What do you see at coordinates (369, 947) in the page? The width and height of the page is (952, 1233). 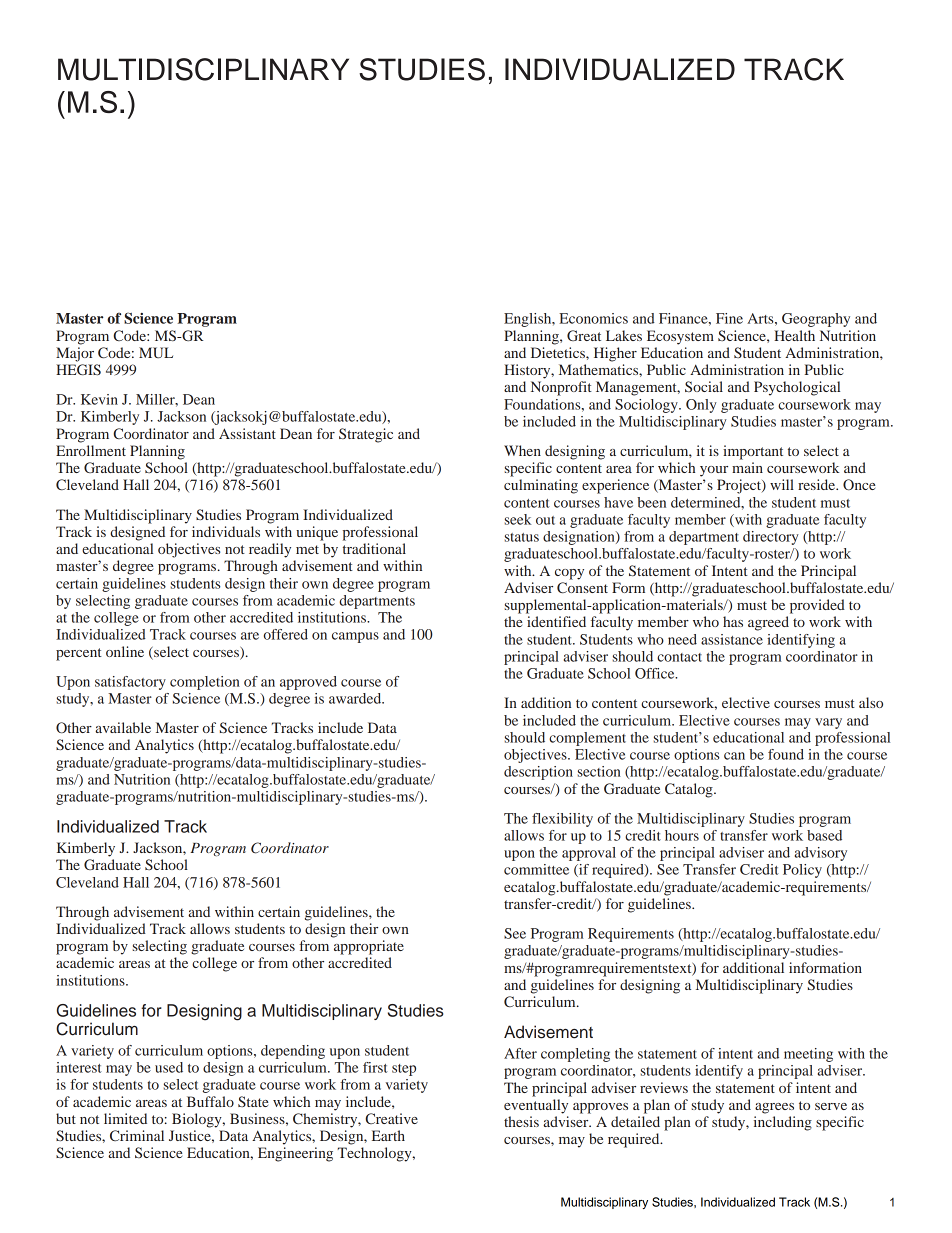 I see `appropriate` at bounding box center [369, 947].
